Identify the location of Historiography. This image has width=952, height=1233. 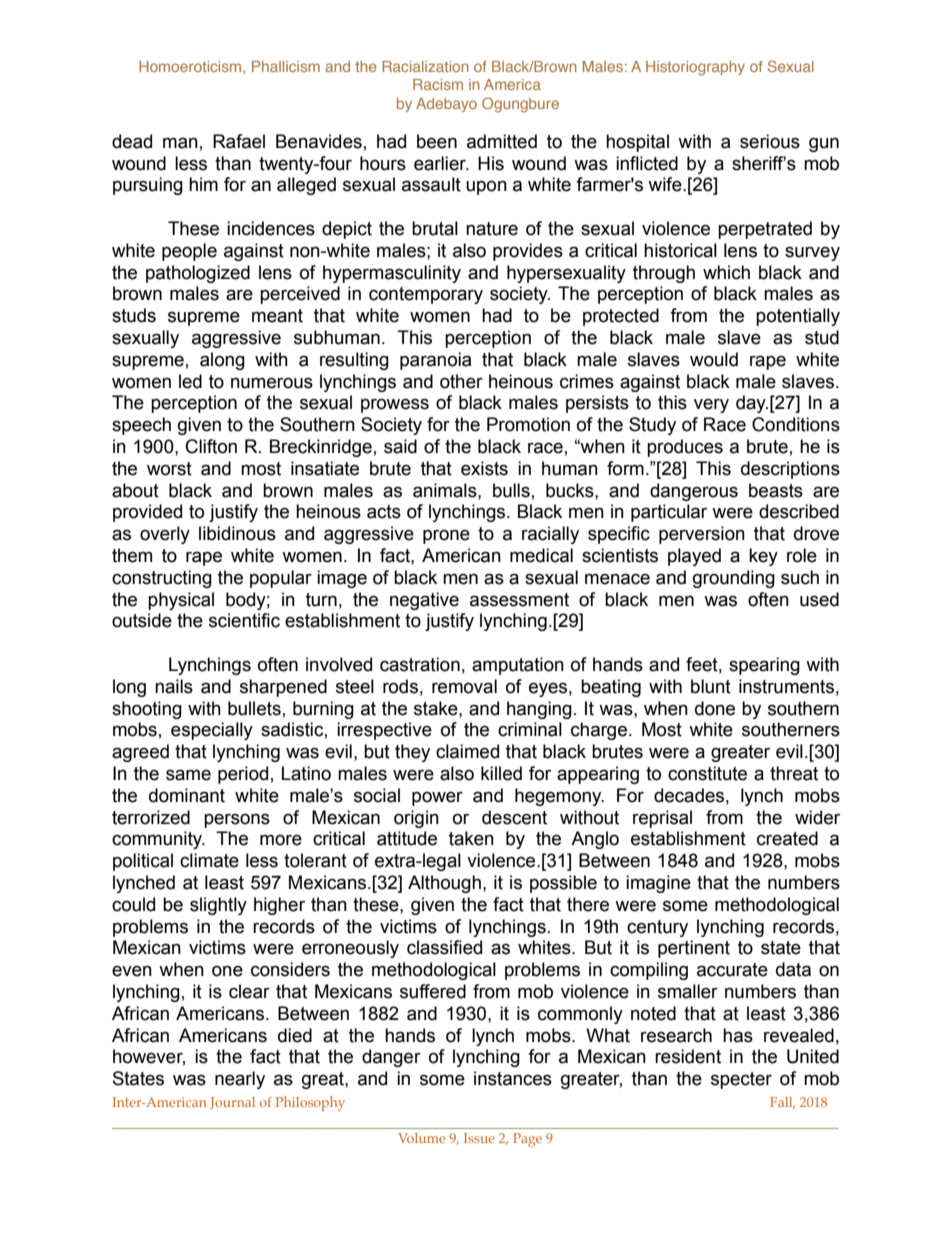
(695, 68).
